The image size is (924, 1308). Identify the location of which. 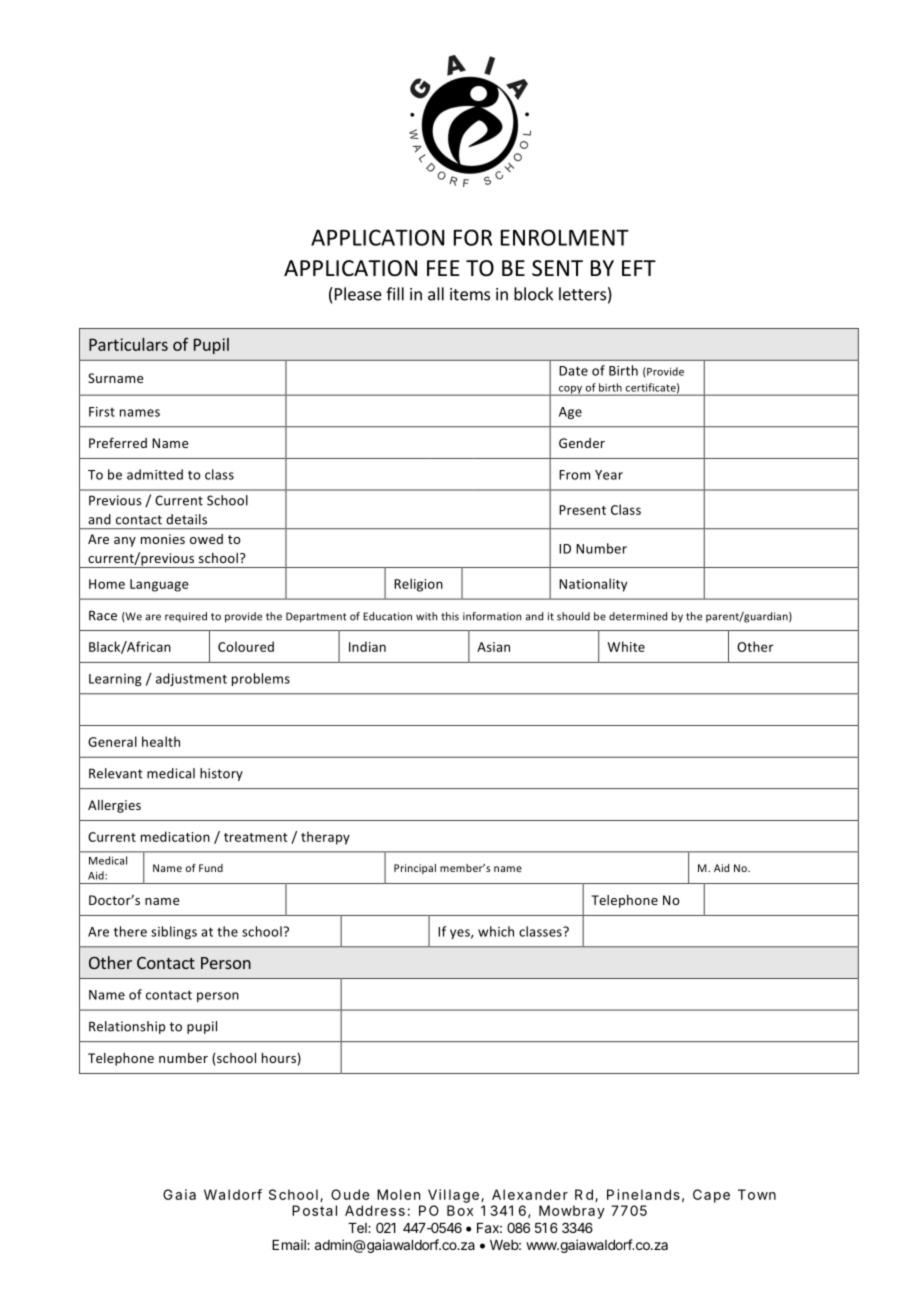
(496, 931).
